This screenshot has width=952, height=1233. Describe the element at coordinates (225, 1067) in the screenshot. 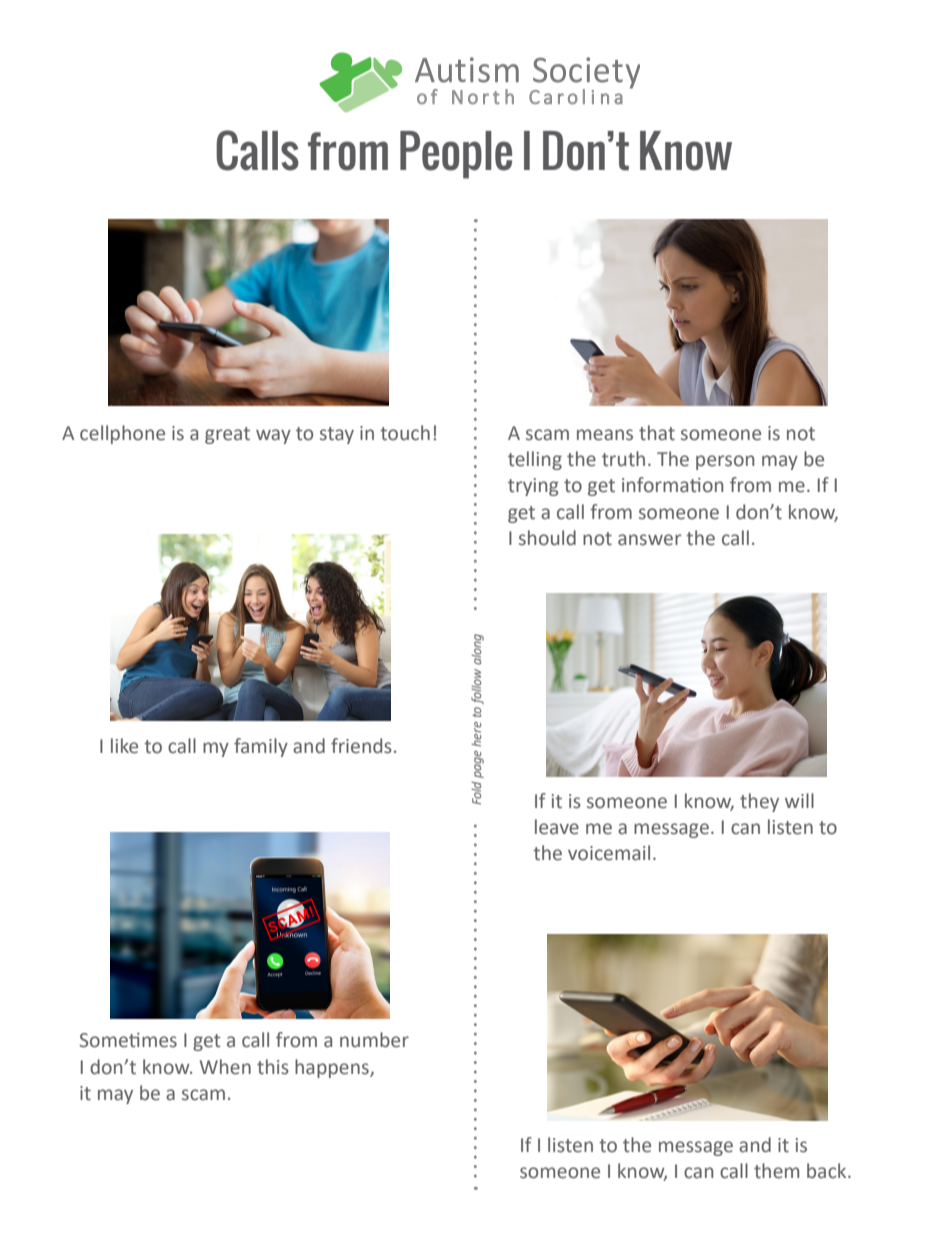

I see `When` at that location.
